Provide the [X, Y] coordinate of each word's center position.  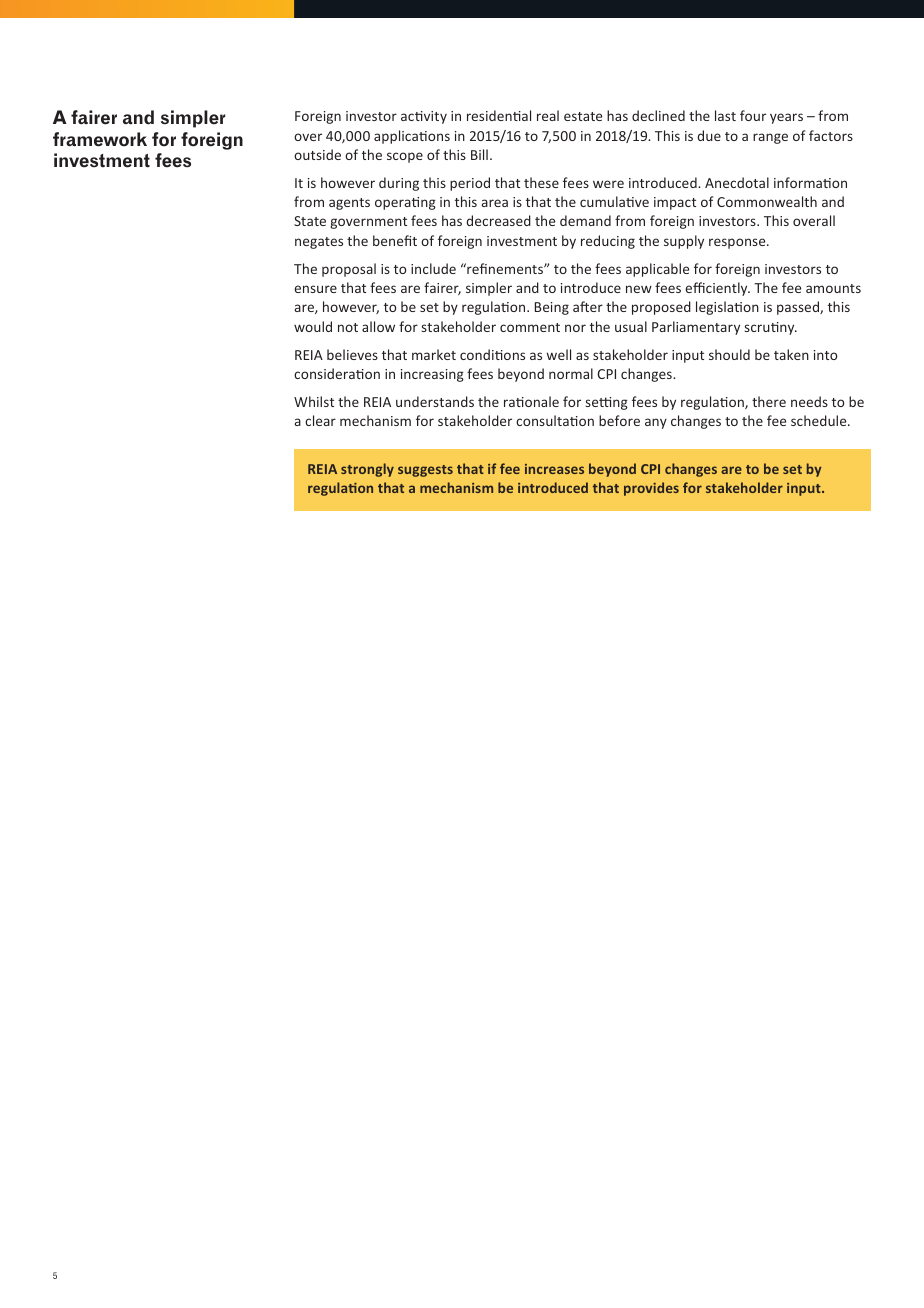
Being [552, 308]
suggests [425, 471]
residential [499, 115]
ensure [315, 289]
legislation [727, 308]
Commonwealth [767, 201]
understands [435, 401]
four [753, 115]
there [769, 401]
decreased [498, 220]
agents [349, 204]
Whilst [314, 401]
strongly [367, 470]
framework [100, 139]
